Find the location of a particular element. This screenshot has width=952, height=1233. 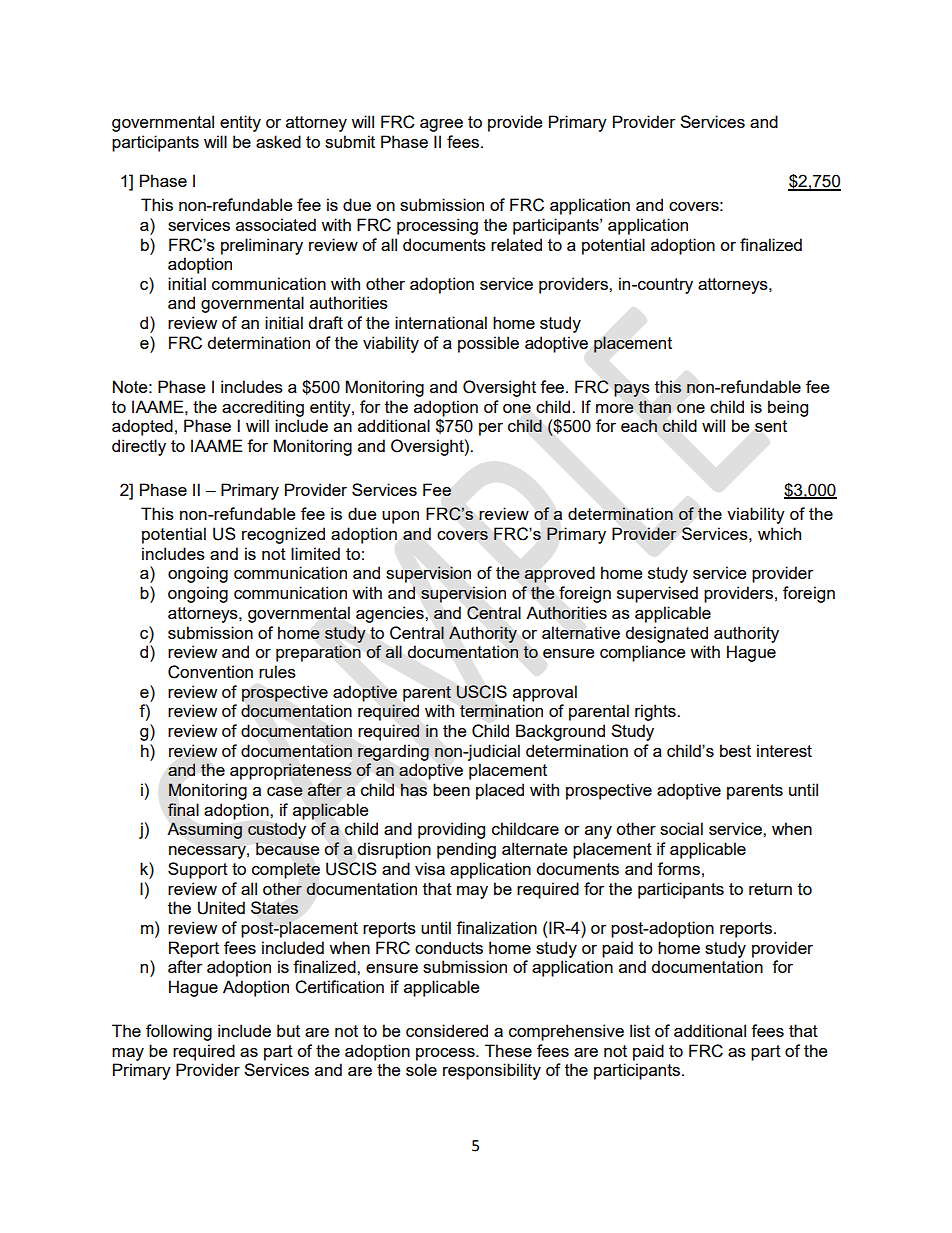

related is located at coordinates (516, 244).
